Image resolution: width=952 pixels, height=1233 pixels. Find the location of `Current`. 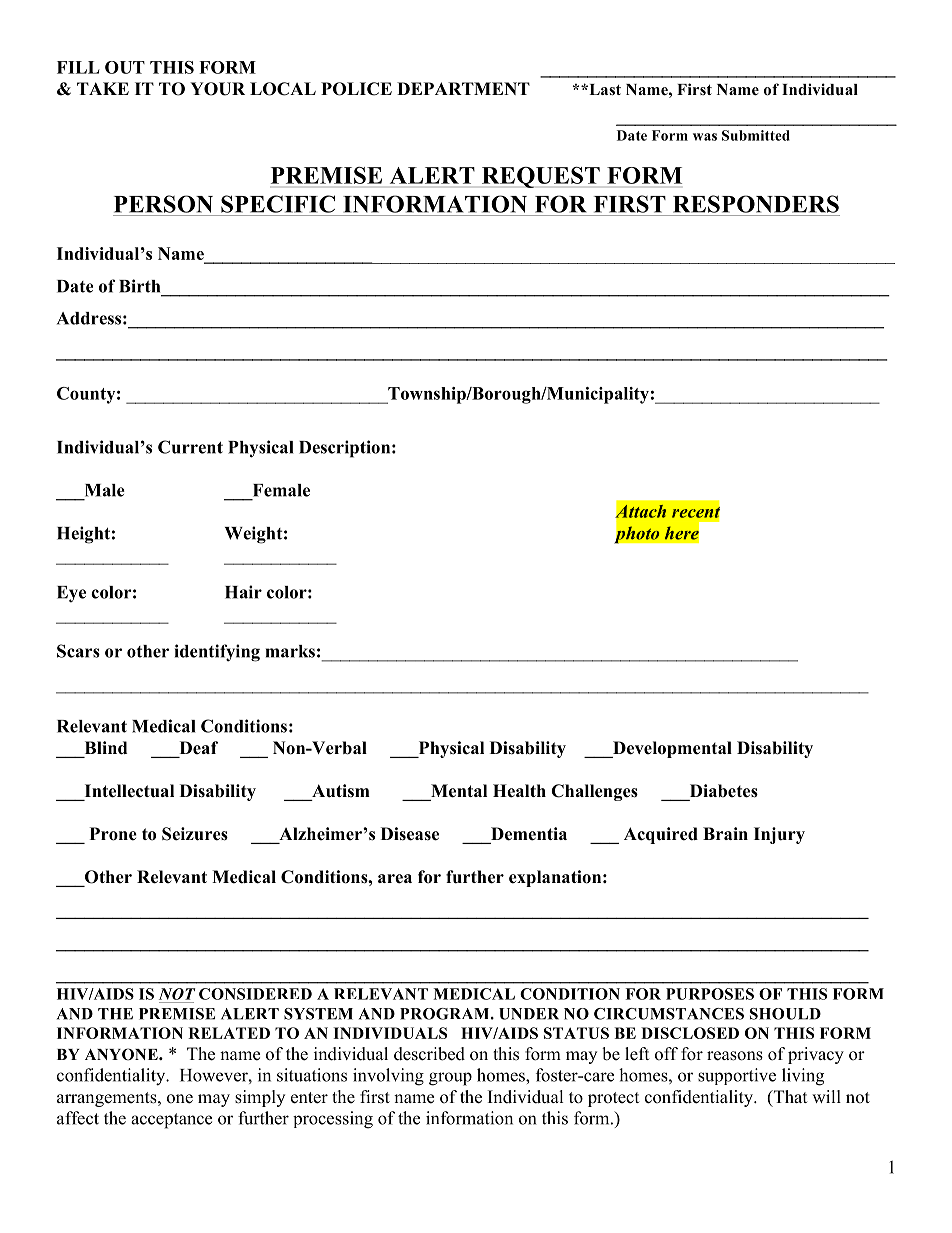

Current is located at coordinates (190, 447).
